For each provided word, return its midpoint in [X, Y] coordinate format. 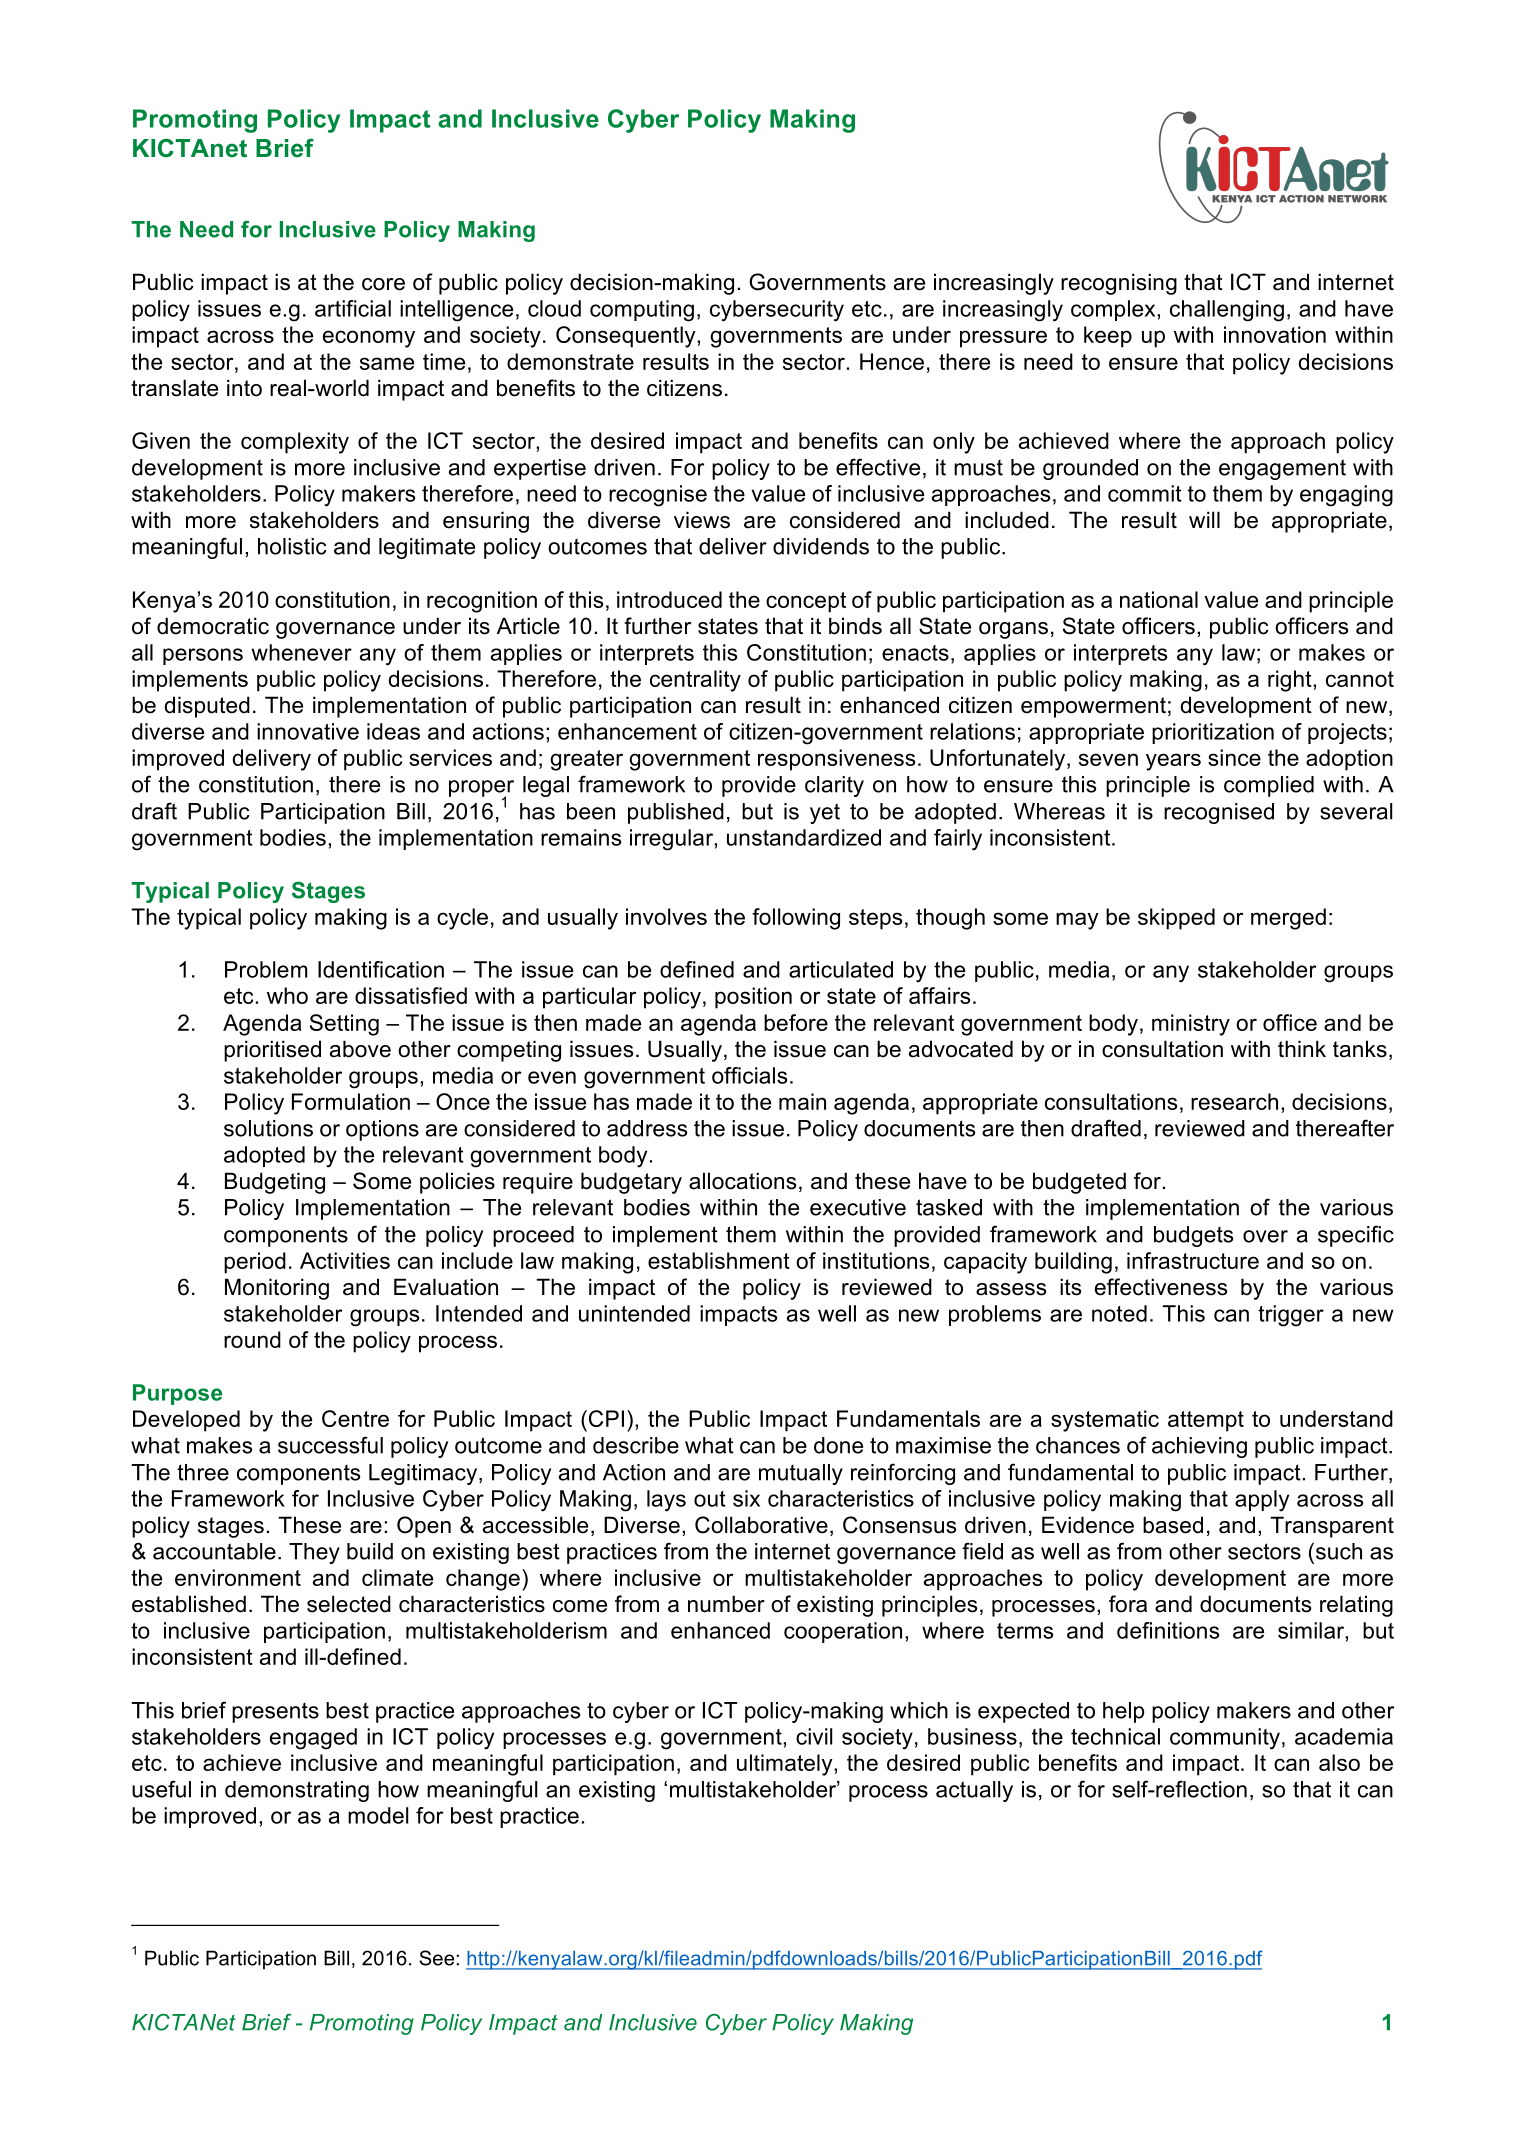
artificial [353, 308]
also [1339, 1762]
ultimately [786, 1765]
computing [642, 311]
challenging [1227, 311]
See [436, 1958]
